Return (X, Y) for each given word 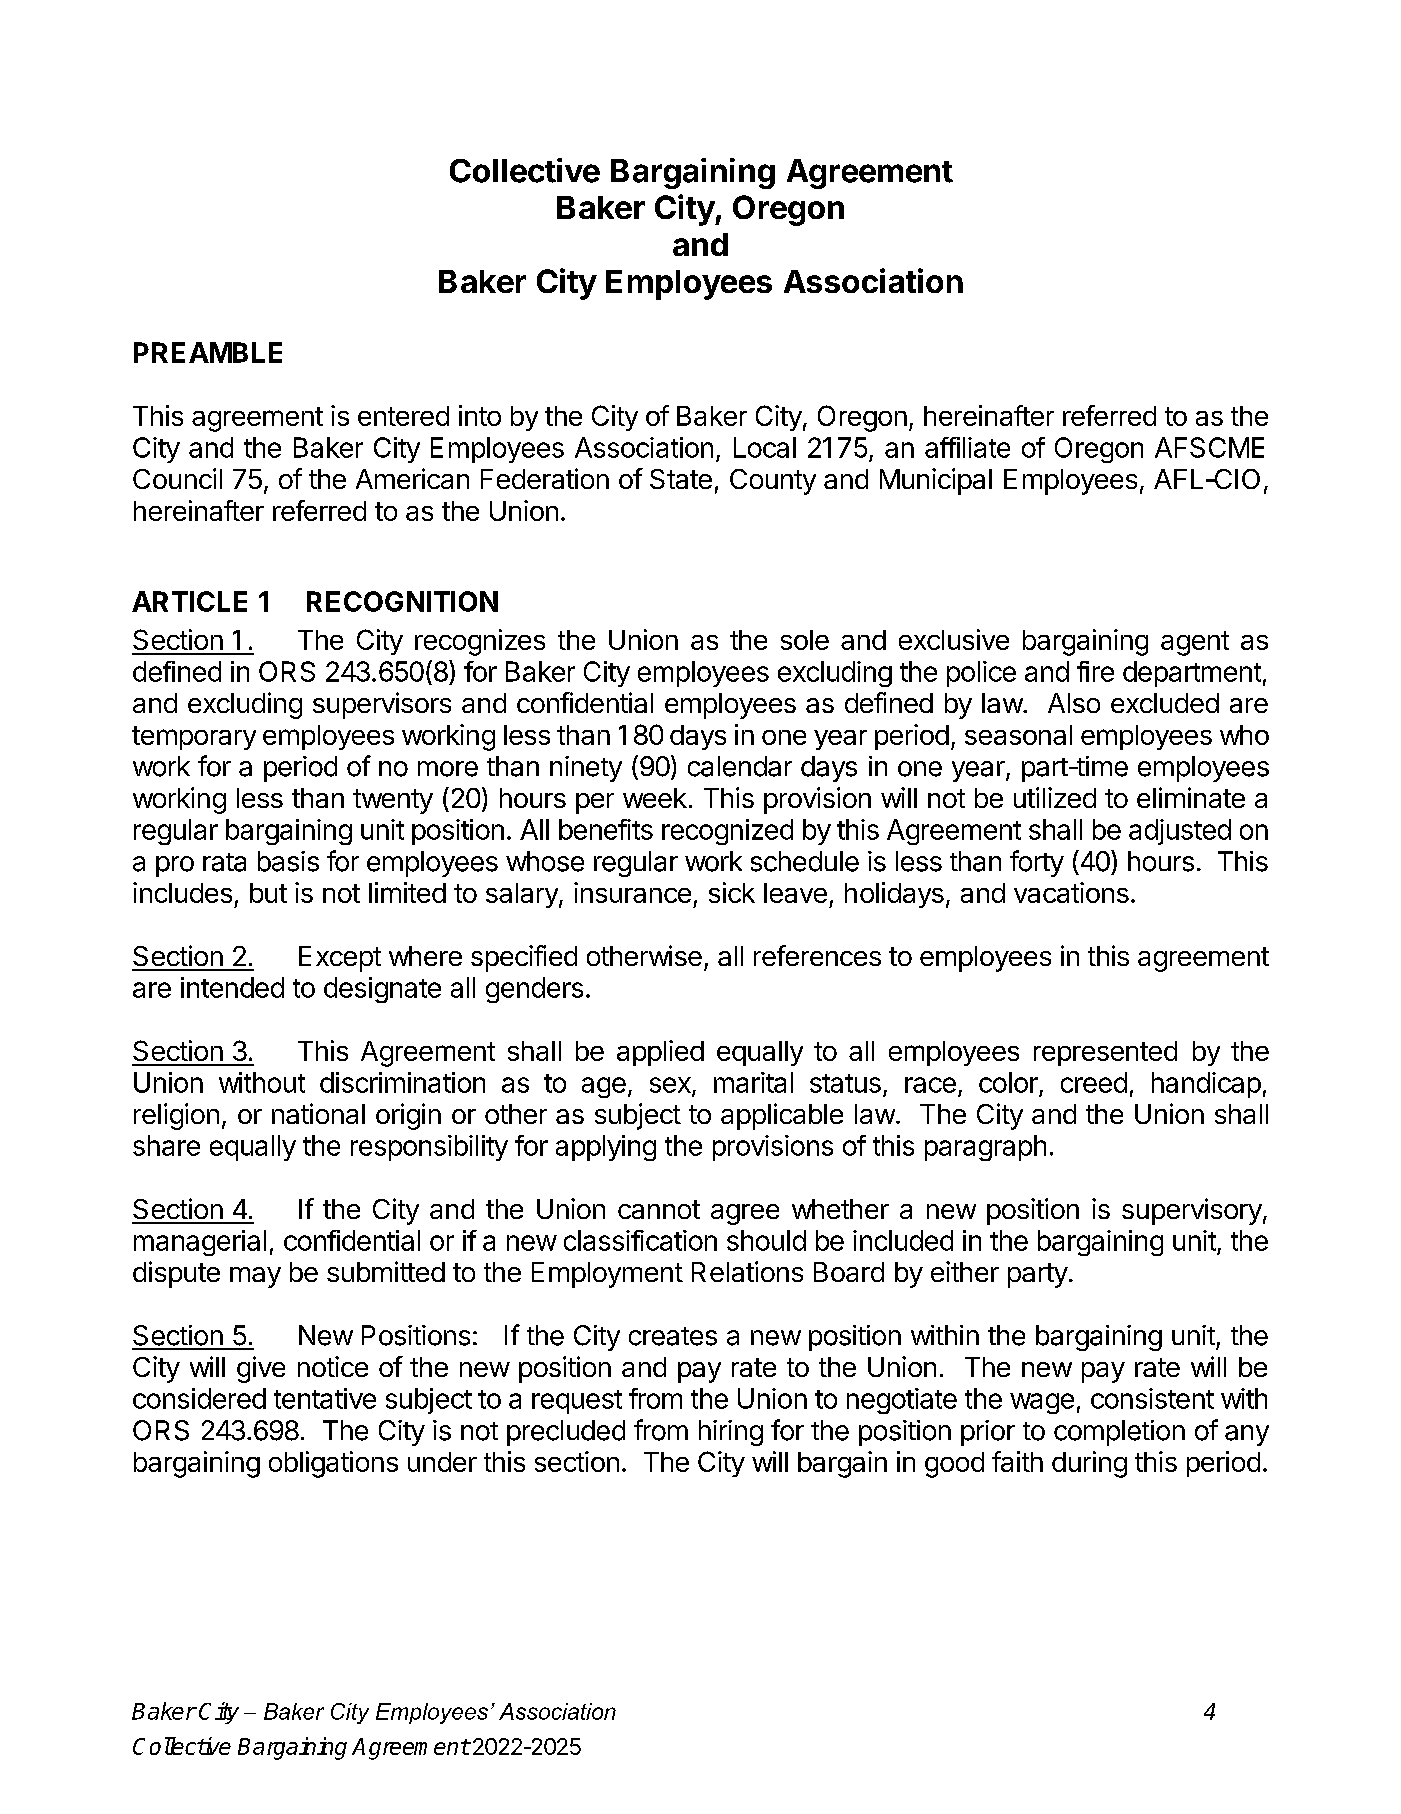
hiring (731, 1433)
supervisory (1192, 1211)
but (268, 893)
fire (1095, 671)
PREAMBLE (208, 352)
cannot (659, 1209)
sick (732, 892)
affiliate (967, 447)
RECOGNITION (402, 601)
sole (805, 640)
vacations (1071, 892)
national (318, 1113)
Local (765, 447)
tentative (325, 1398)
